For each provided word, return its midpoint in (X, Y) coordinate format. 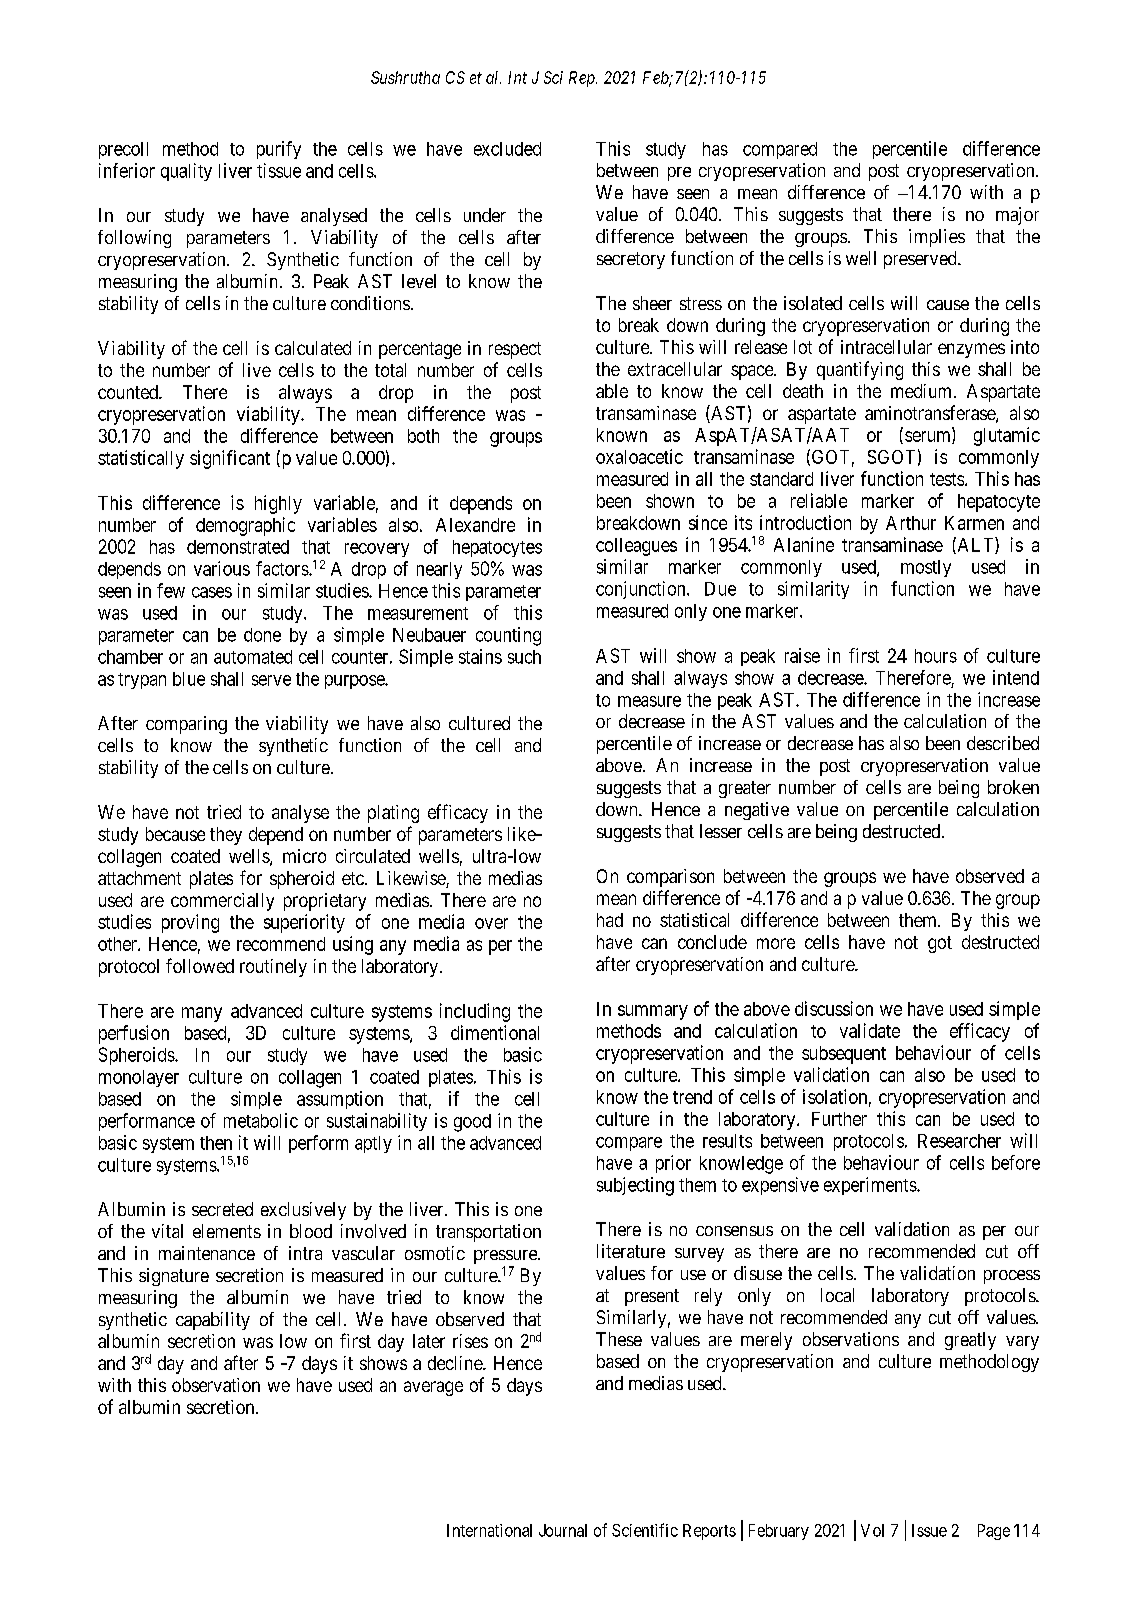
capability (213, 1321)
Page (994, 1532)
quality (186, 172)
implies (937, 238)
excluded (507, 149)
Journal (563, 1530)
